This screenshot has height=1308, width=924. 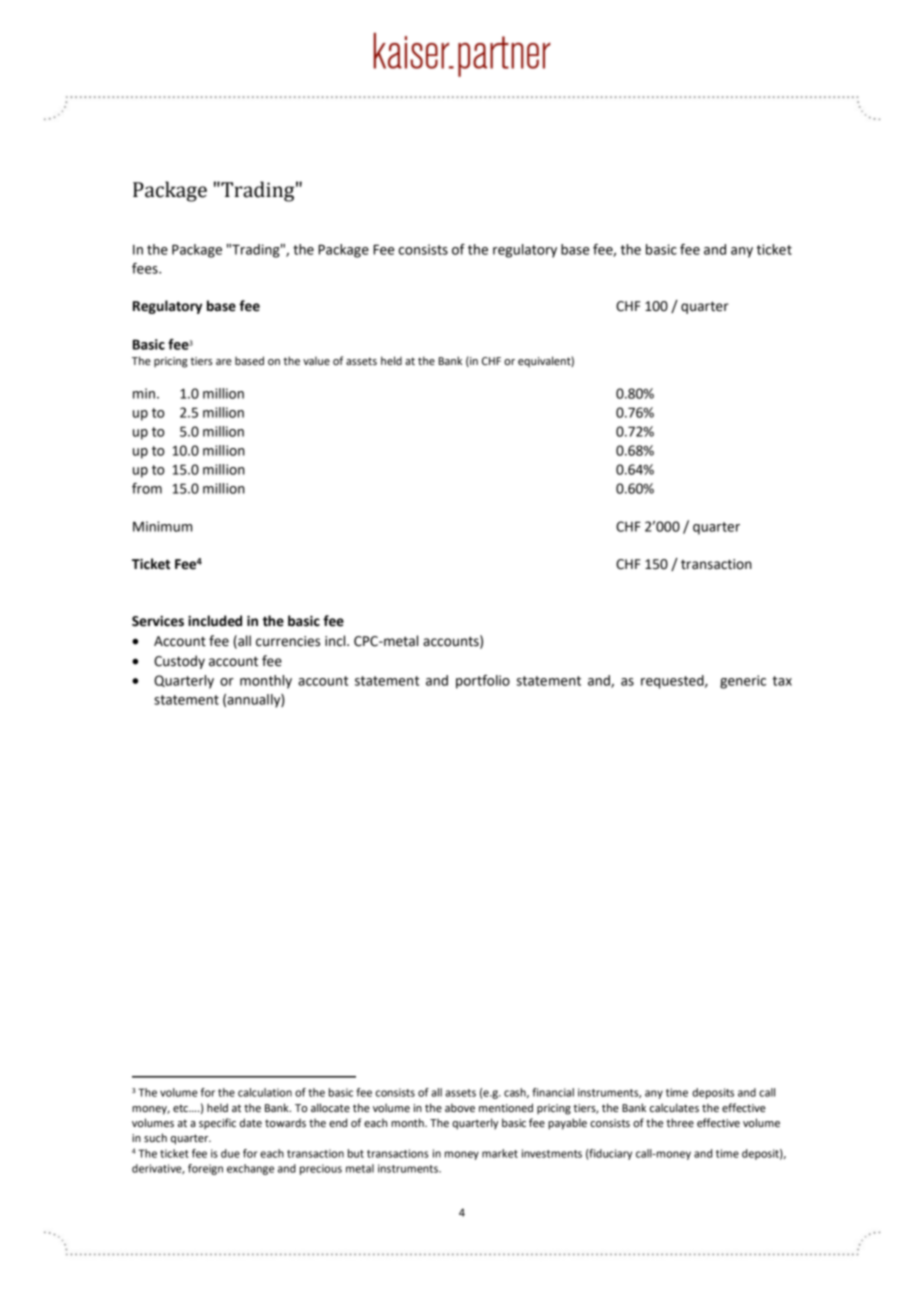 I want to click on value, so click(x=316, y=360).
